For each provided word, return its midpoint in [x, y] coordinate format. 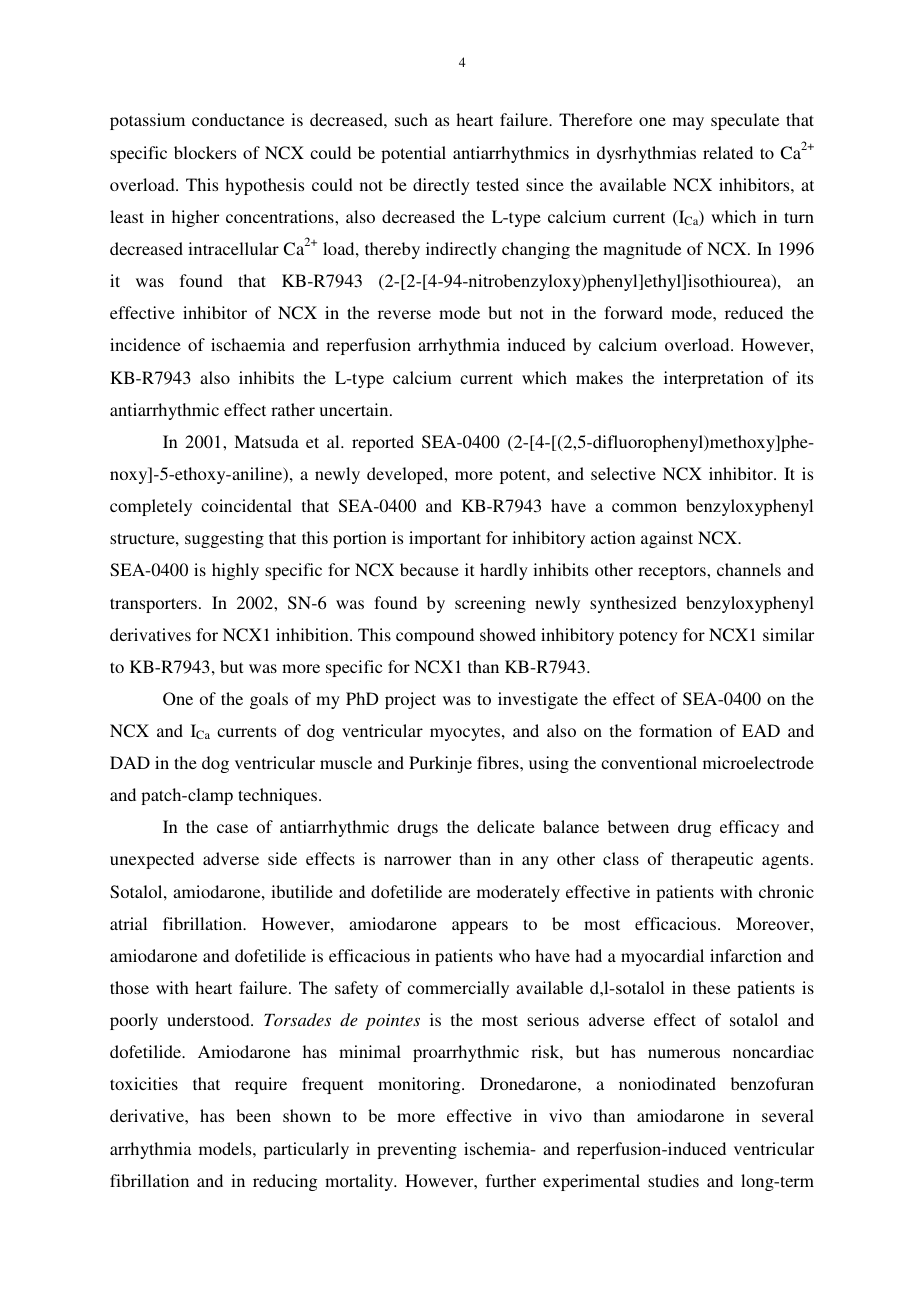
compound [435, 636]
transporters [153, 605]
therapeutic [712, 860]
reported [383, 443]
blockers [205, 152]
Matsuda [266, 441]
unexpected [152, 860]
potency [648, 637]
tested [497, 184]
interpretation [714, 379]
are [459, 893]
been [253, 1115]
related [728, 152]
